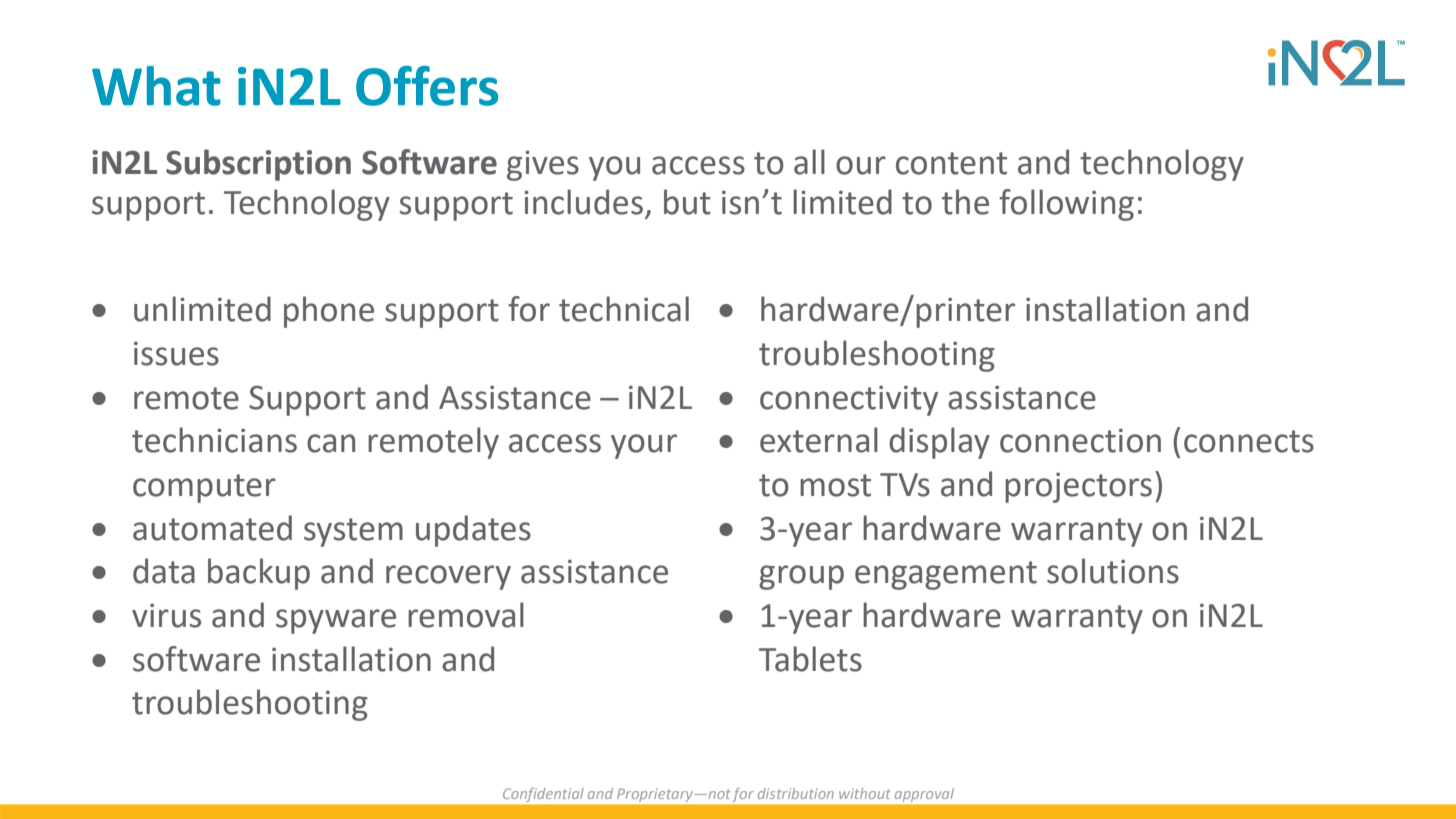  Describe the element at coordinates (1113, 571) in the page. I see `solutions` at that location.
